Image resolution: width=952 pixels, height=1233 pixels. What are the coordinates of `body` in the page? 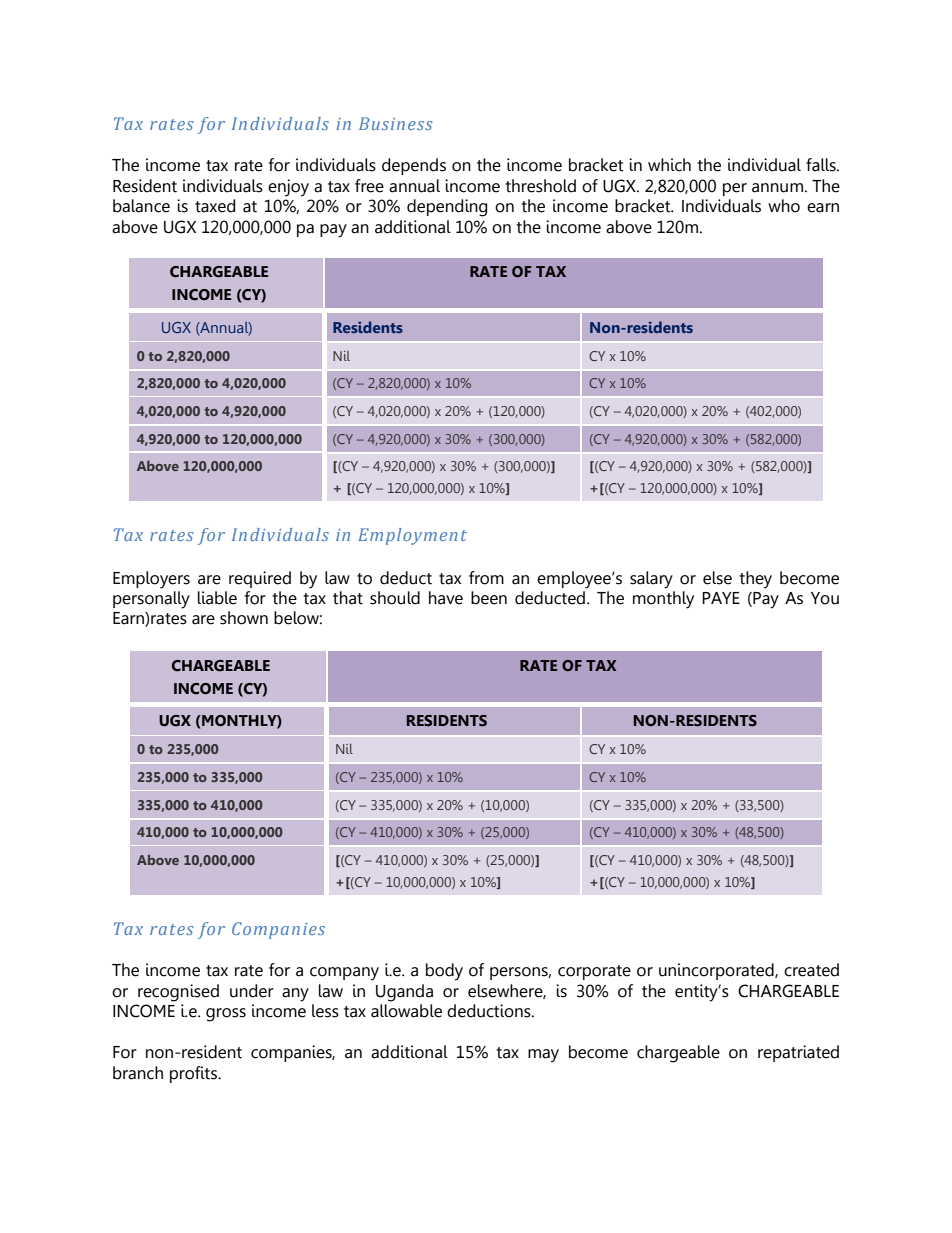 It's located at (444, 972).
